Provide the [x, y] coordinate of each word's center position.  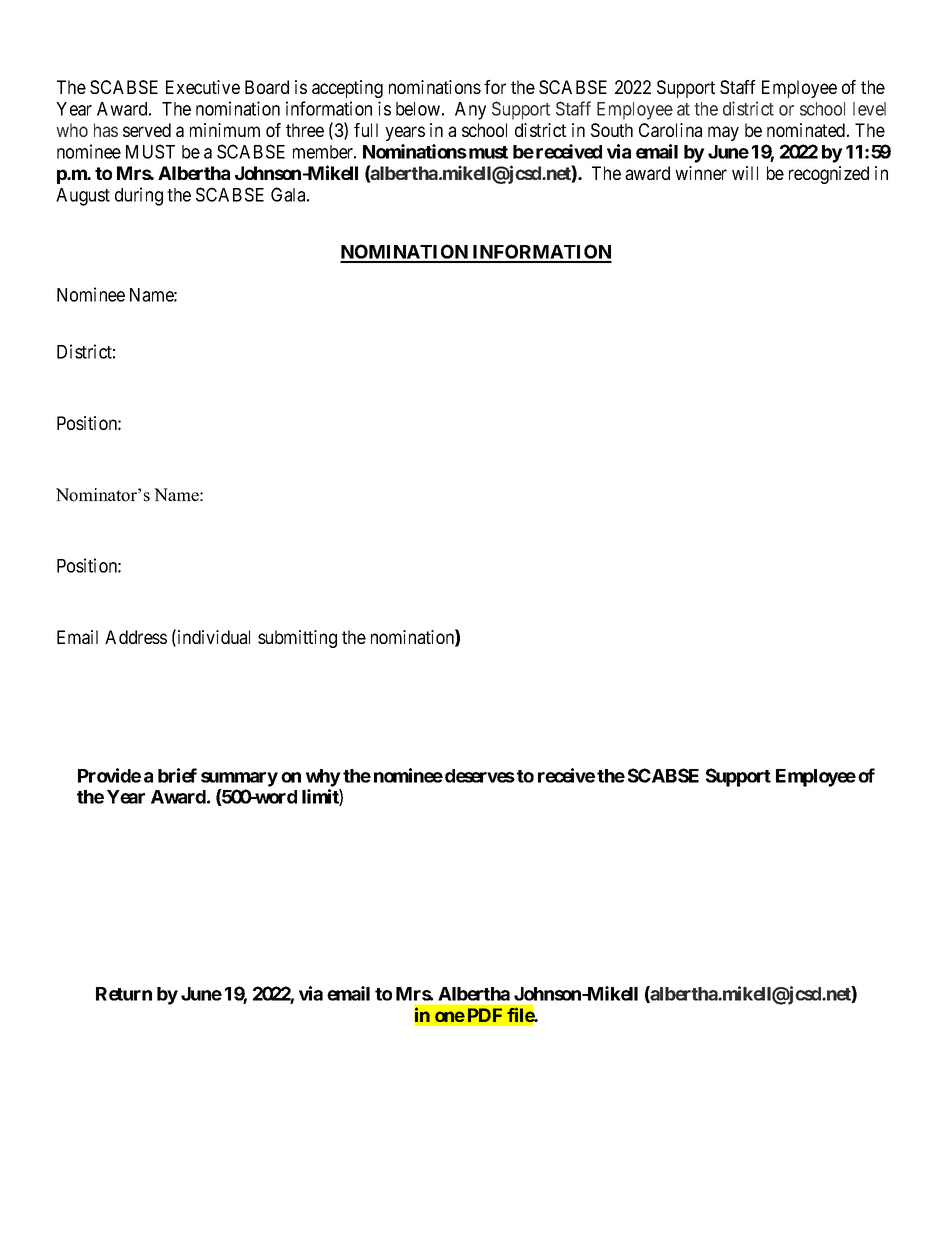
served [147, 130]
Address [136, 637]
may [723, 133]
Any [470, 111]
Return [124, 994]
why [323, 778]
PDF [485, 1015]
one [450, 1016]
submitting [297, 639]
